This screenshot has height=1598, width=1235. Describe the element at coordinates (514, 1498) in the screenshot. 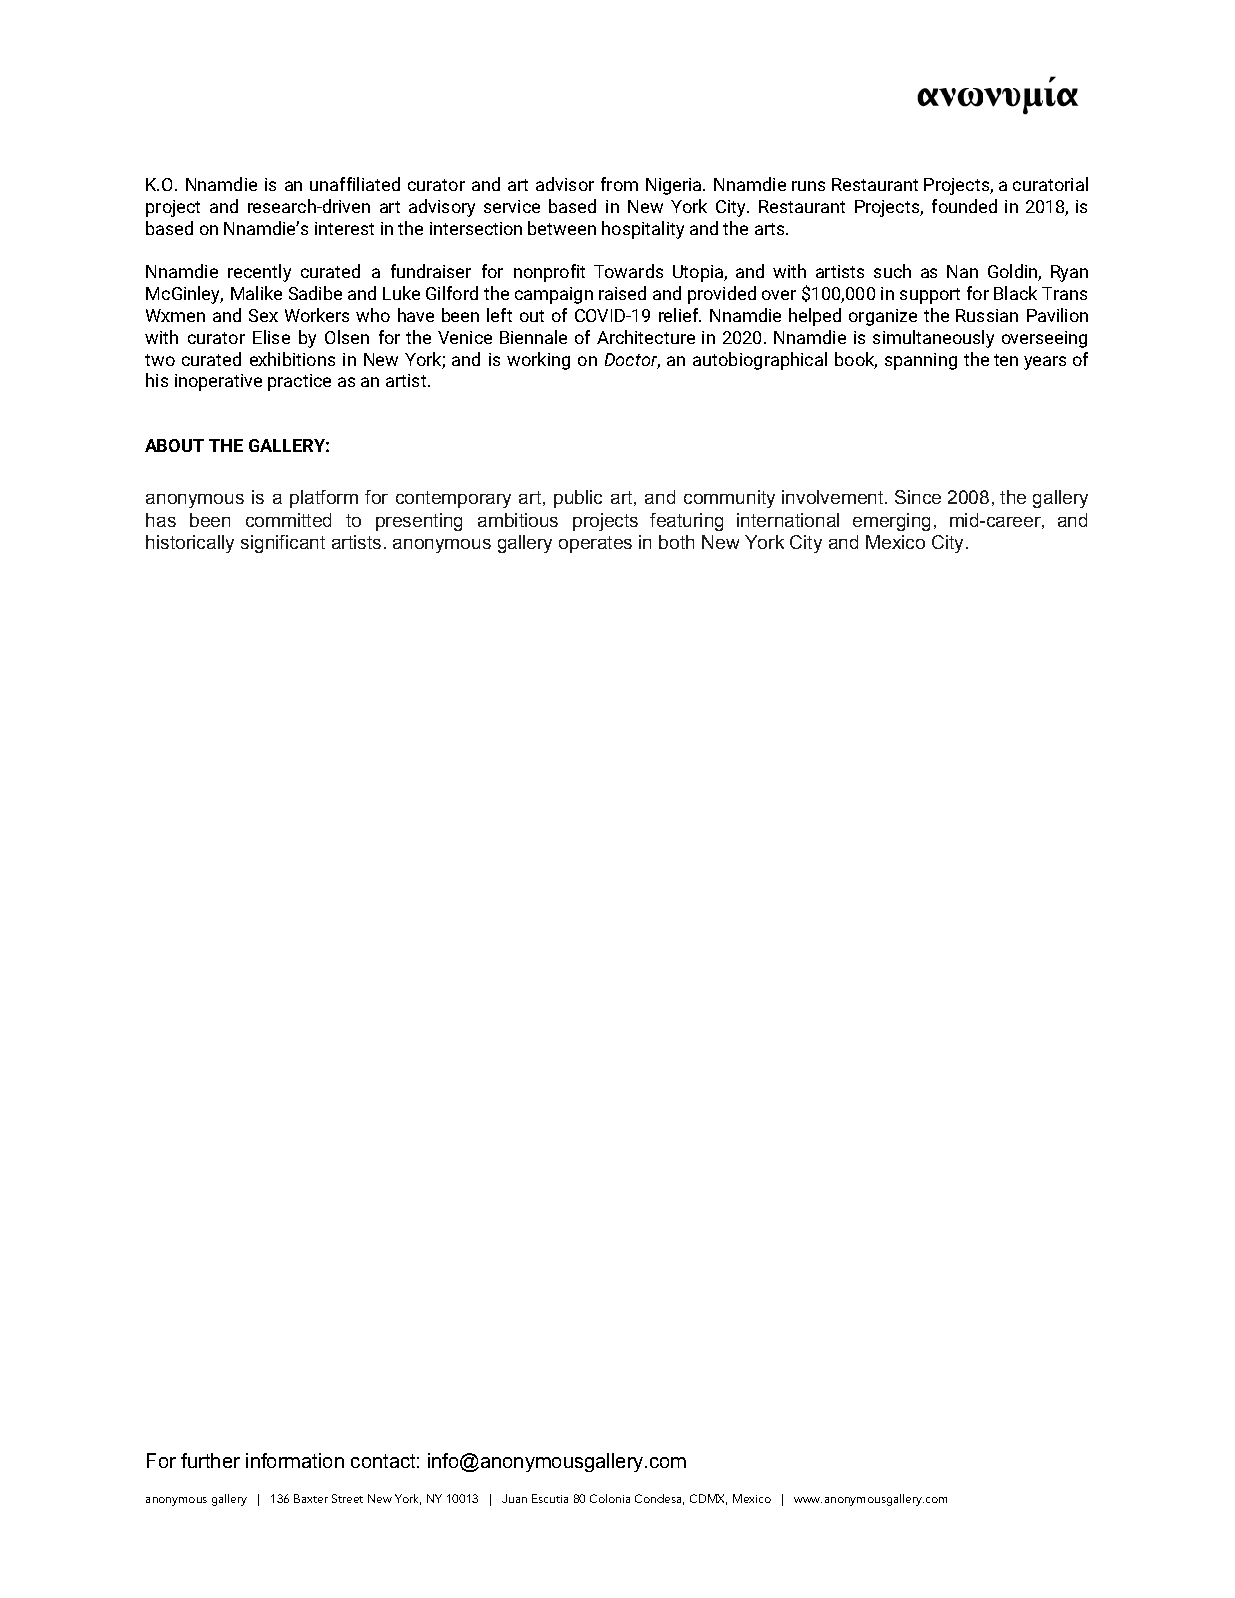

I see `Juan` at that location.
